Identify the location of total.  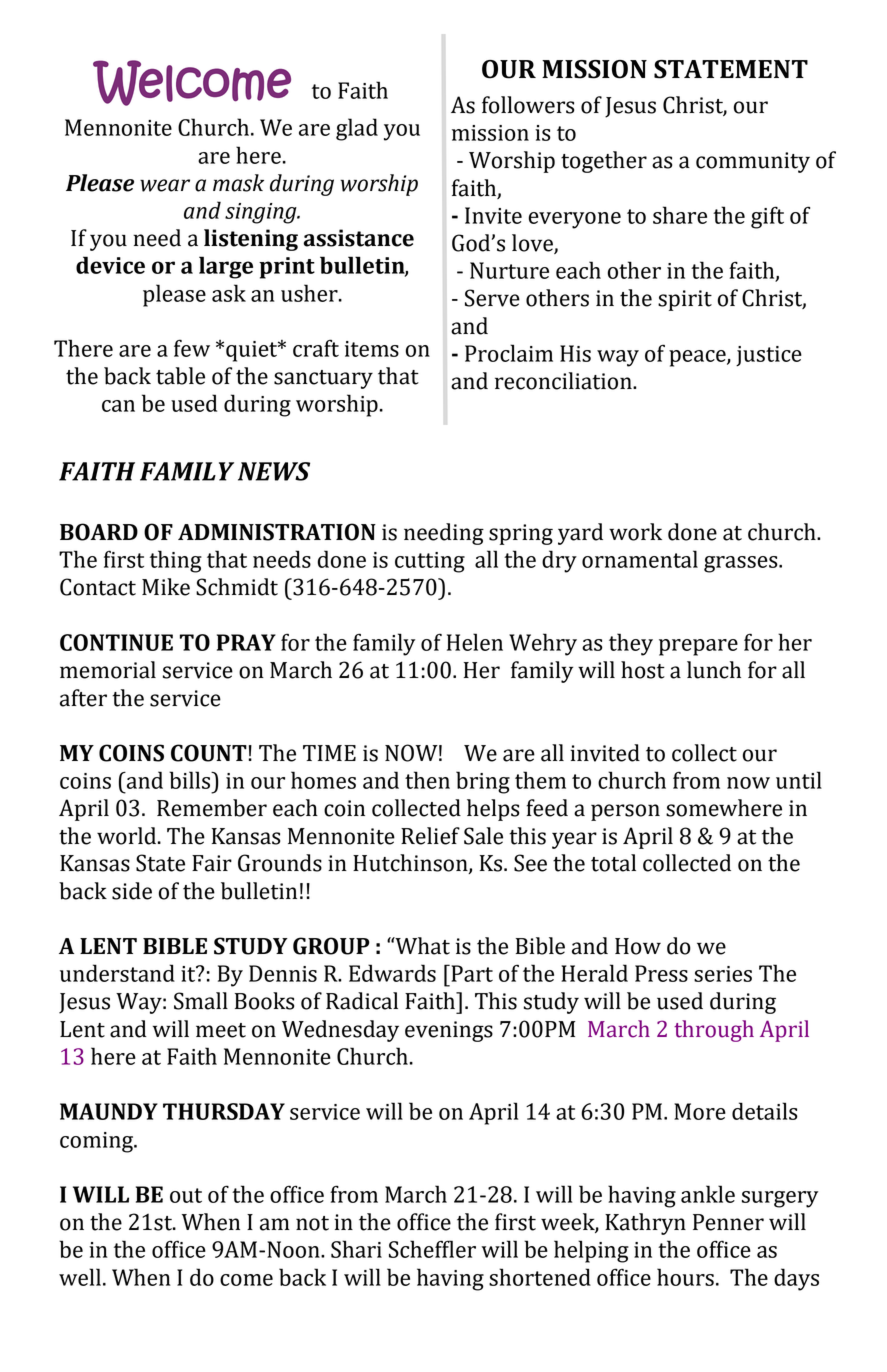
(613, 863).
